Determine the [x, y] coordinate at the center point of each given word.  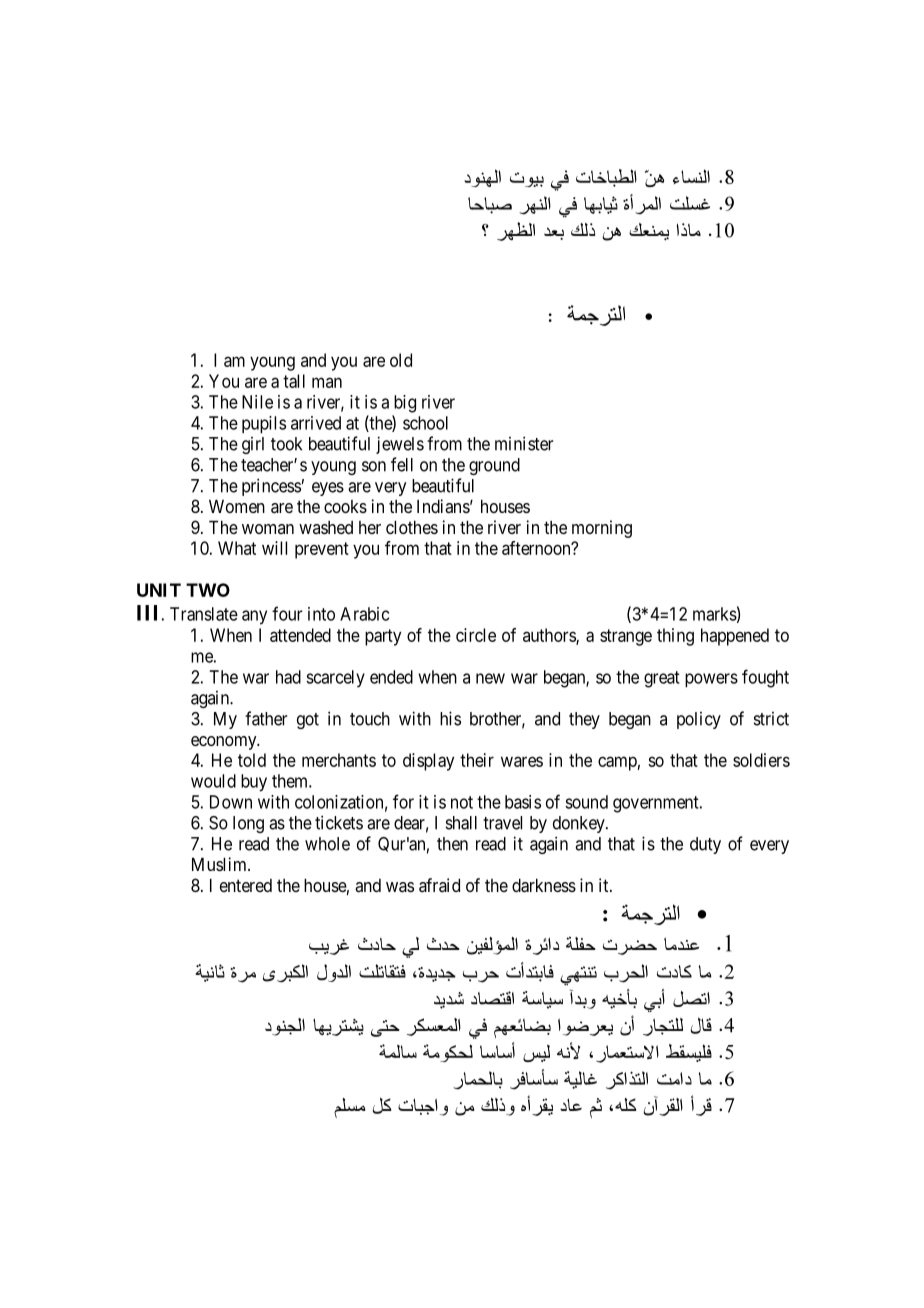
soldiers [761, 760]
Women [237, 506]
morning [602, 529]
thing [675, 637]
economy [225, 743]
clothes [412, 527]
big [405, 404]
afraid [439, 885]
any [254, 617]
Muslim [220, 864]
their [477, 760]
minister [524, 443]
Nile [257, 402]
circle [476, 635]
